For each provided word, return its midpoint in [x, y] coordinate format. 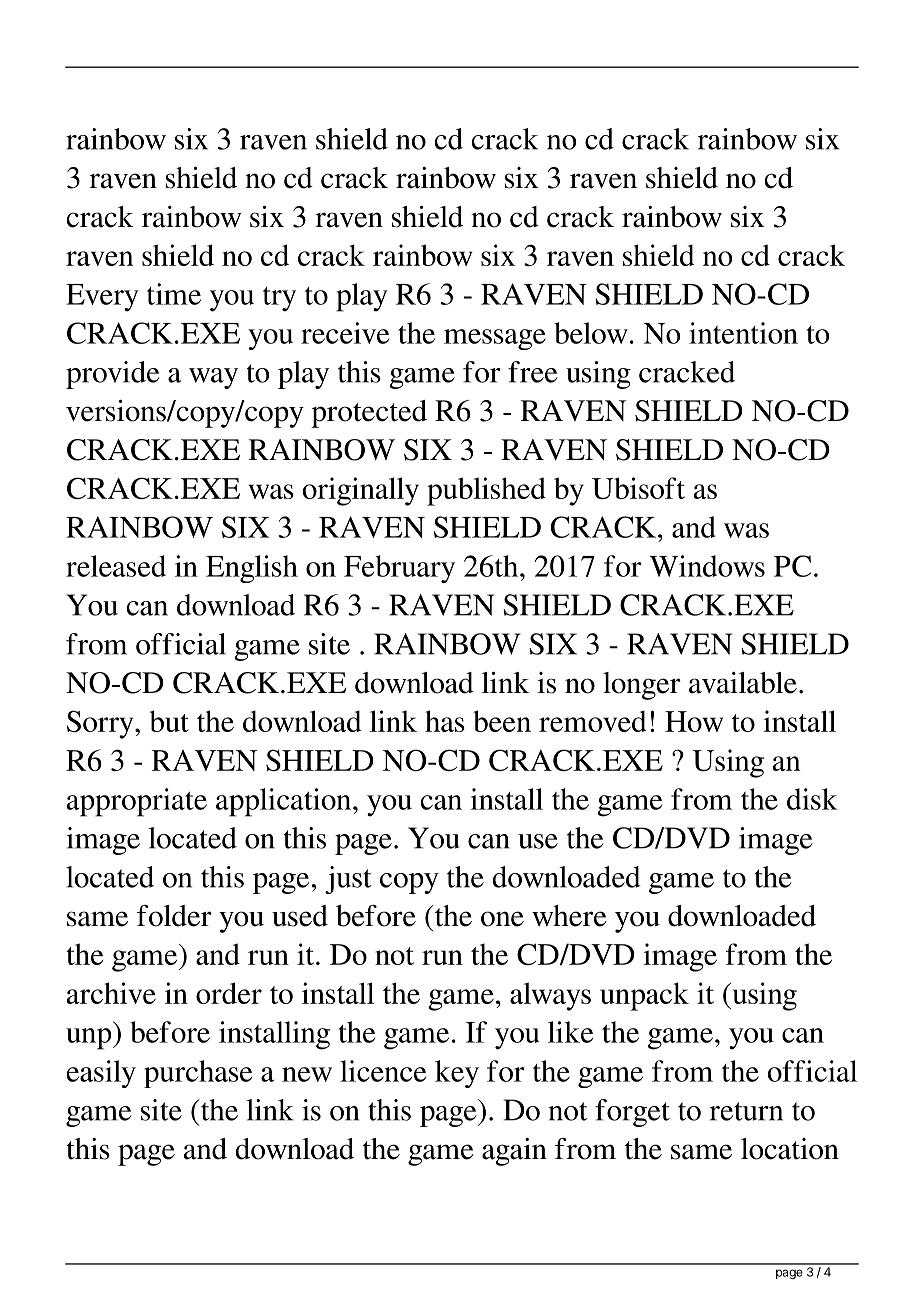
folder [174, 916]
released [116, 566]
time [174, 294]
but [169, 721]
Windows [707, 566]
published [486, 491]
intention [743, 333]
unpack [644, 996]
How [694, 721]
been [502, 721]
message [495, 339]
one [502, 919]
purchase [198, 1074]
